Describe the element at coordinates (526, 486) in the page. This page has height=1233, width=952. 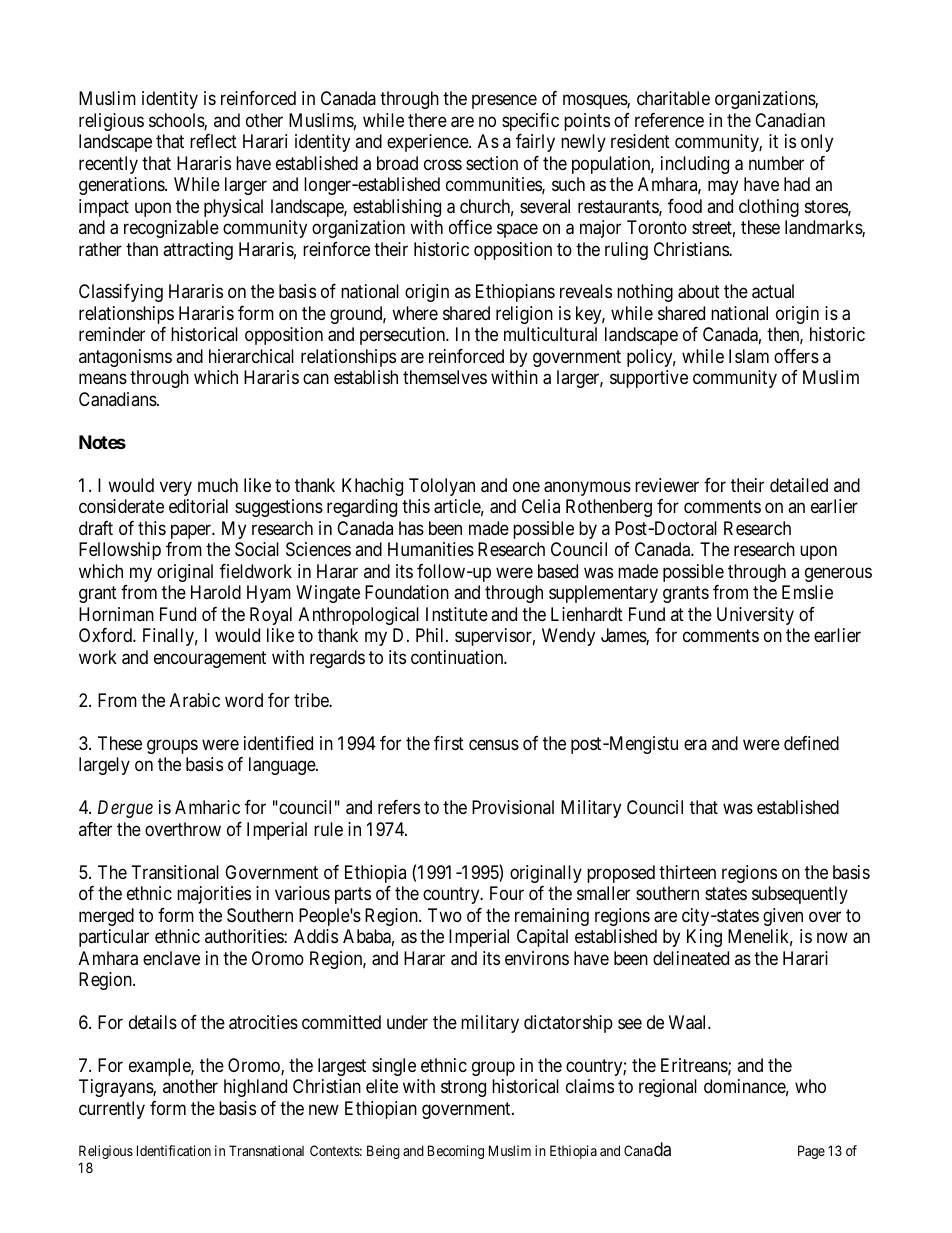
I see `one` at that location.
